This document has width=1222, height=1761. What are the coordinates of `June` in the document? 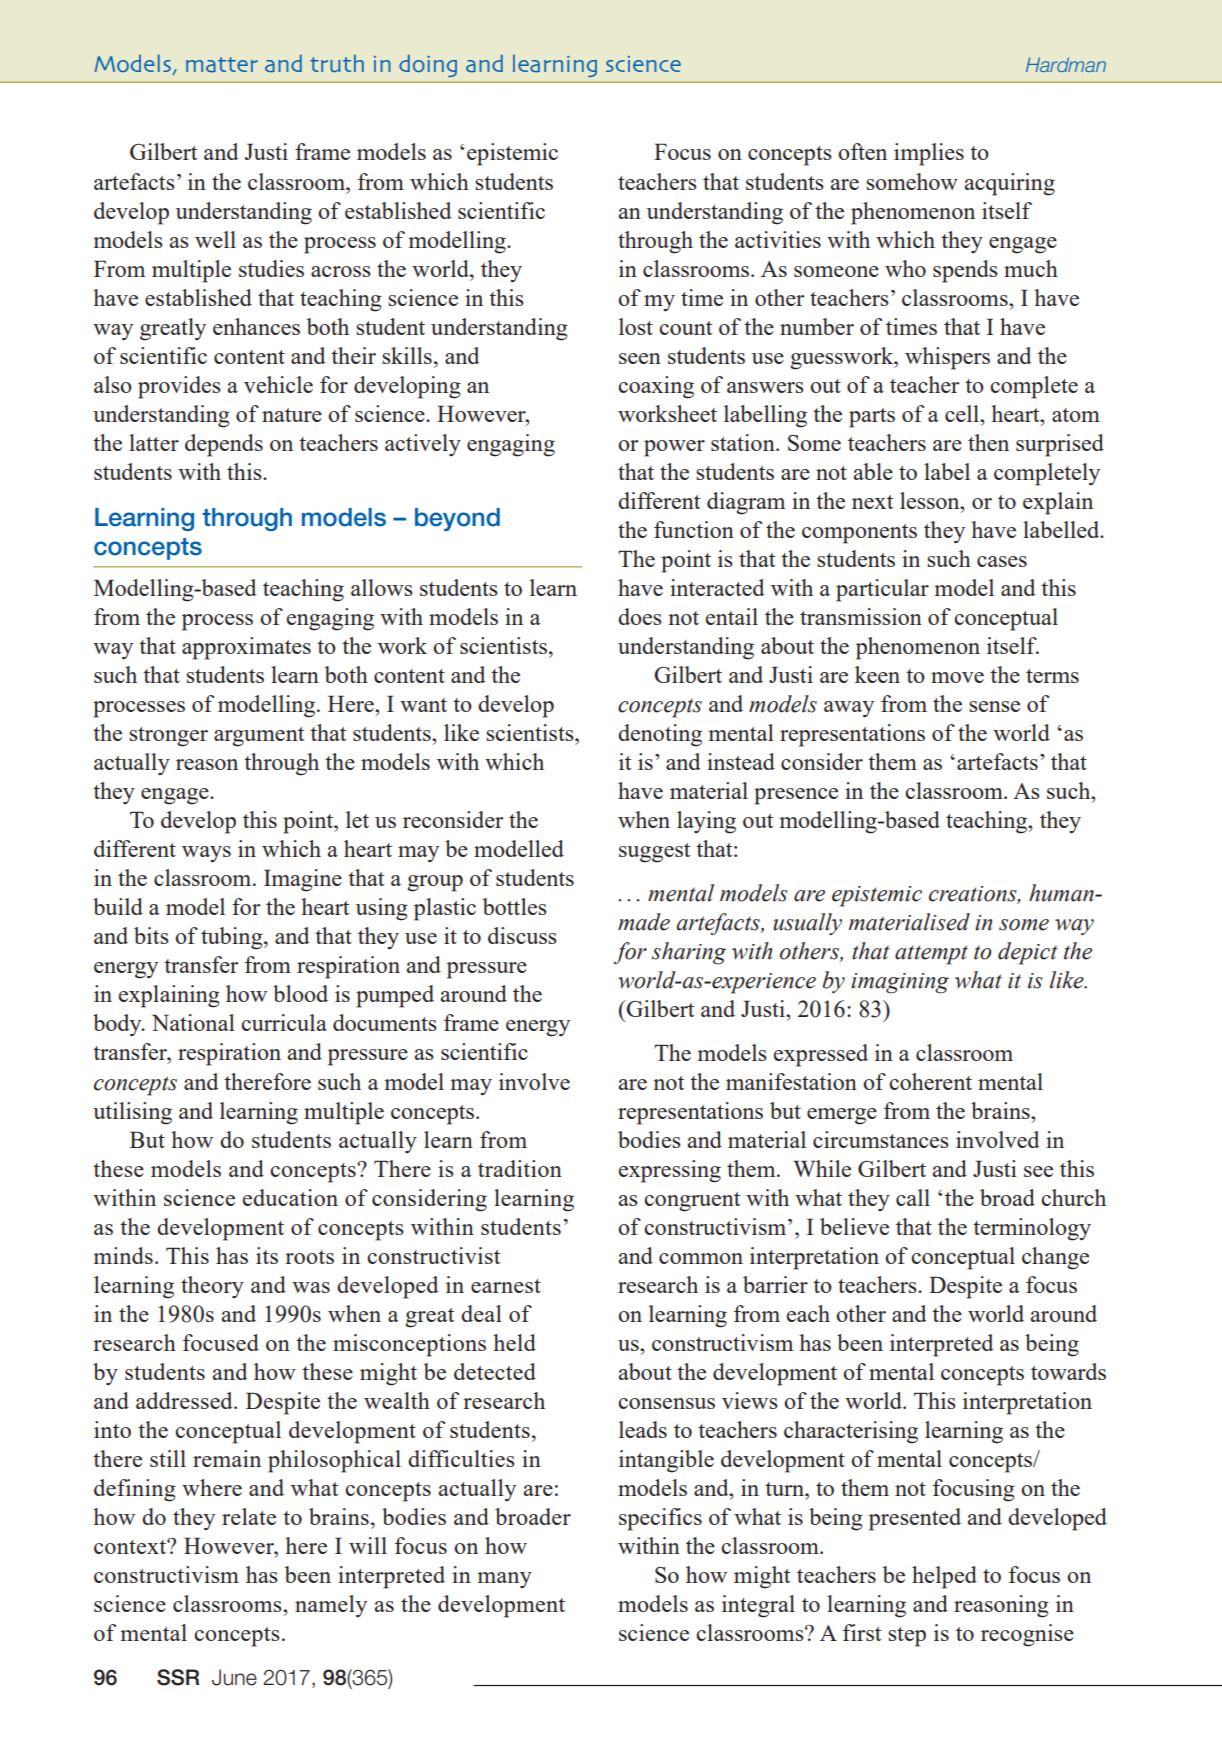 It's located at (234, 1677).
